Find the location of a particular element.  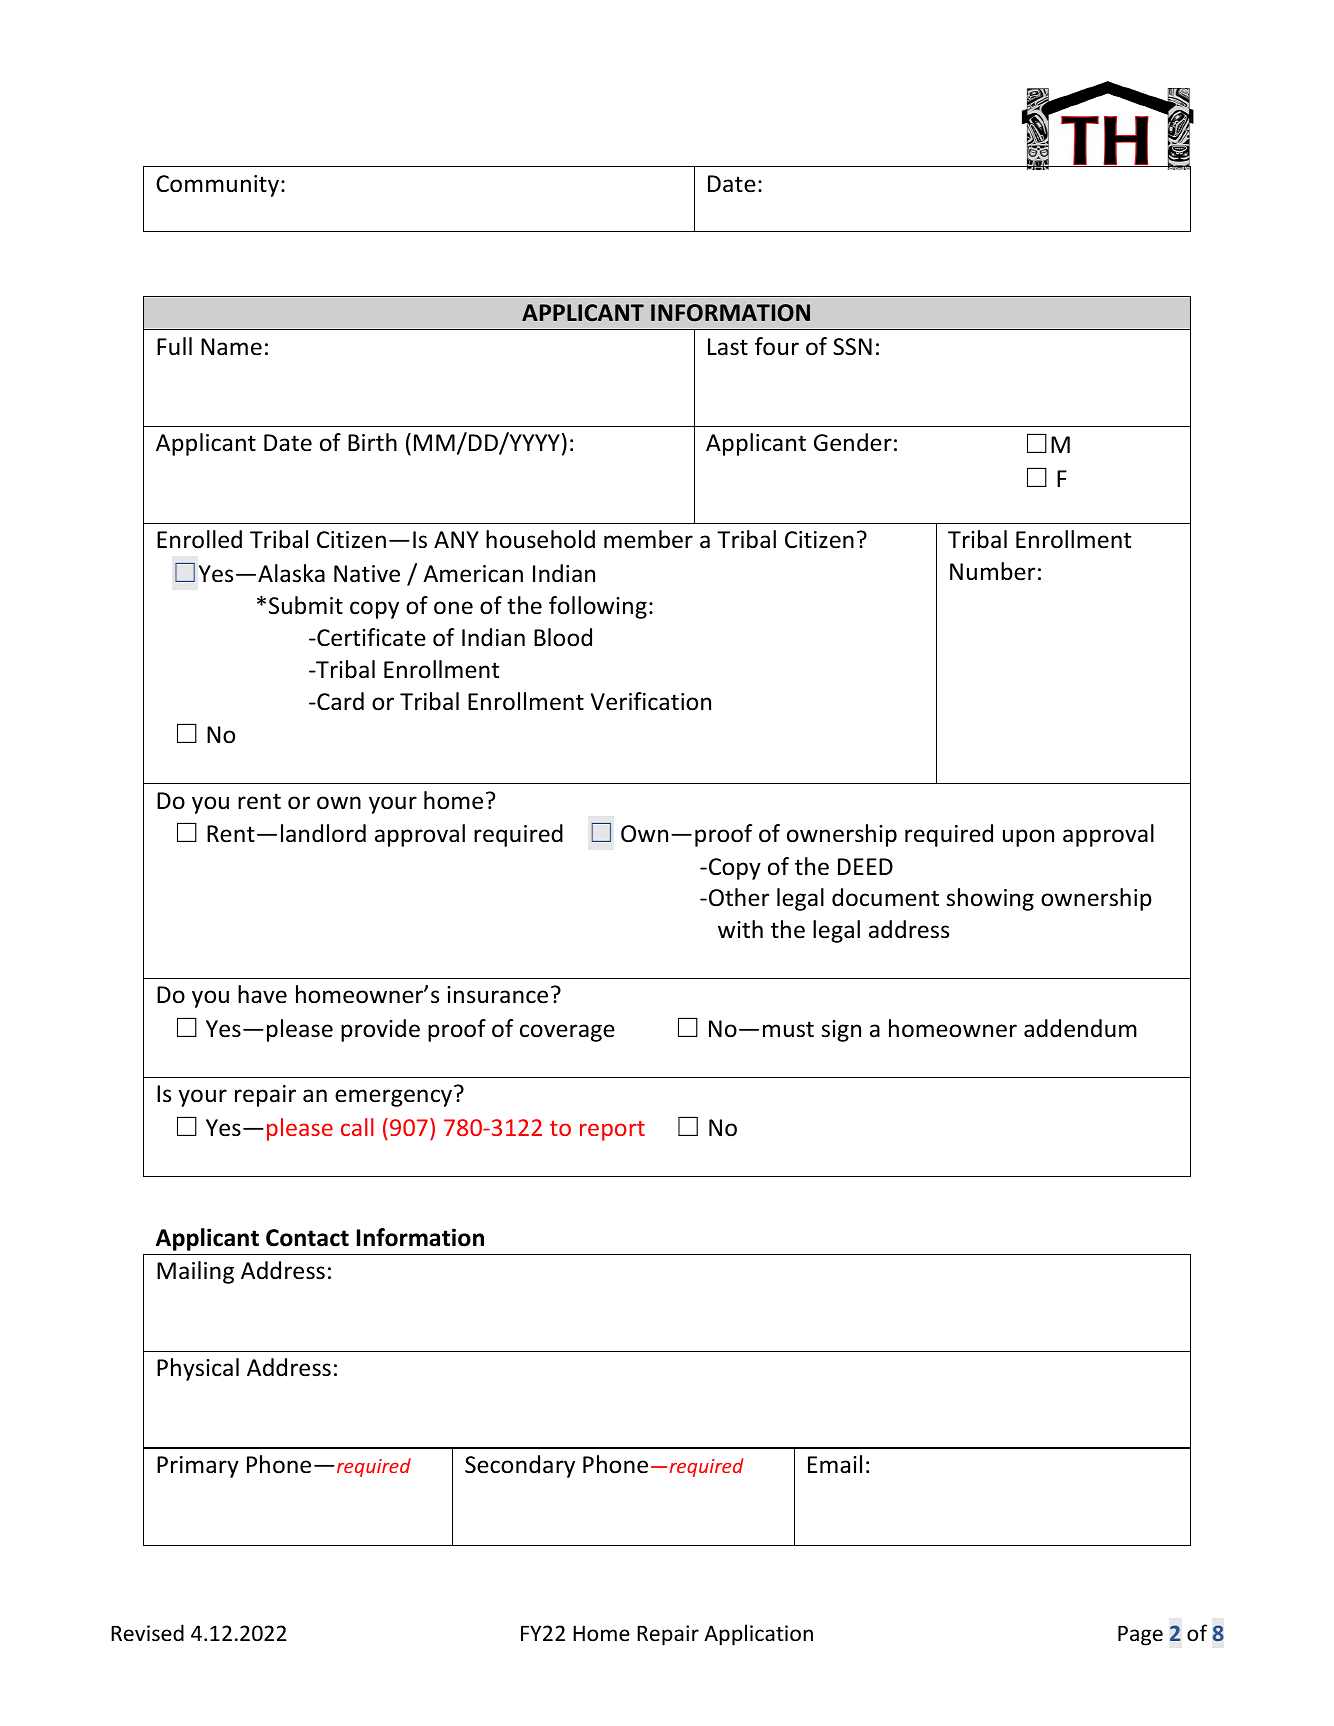

Revised is located at coordinates (147, 1633).
